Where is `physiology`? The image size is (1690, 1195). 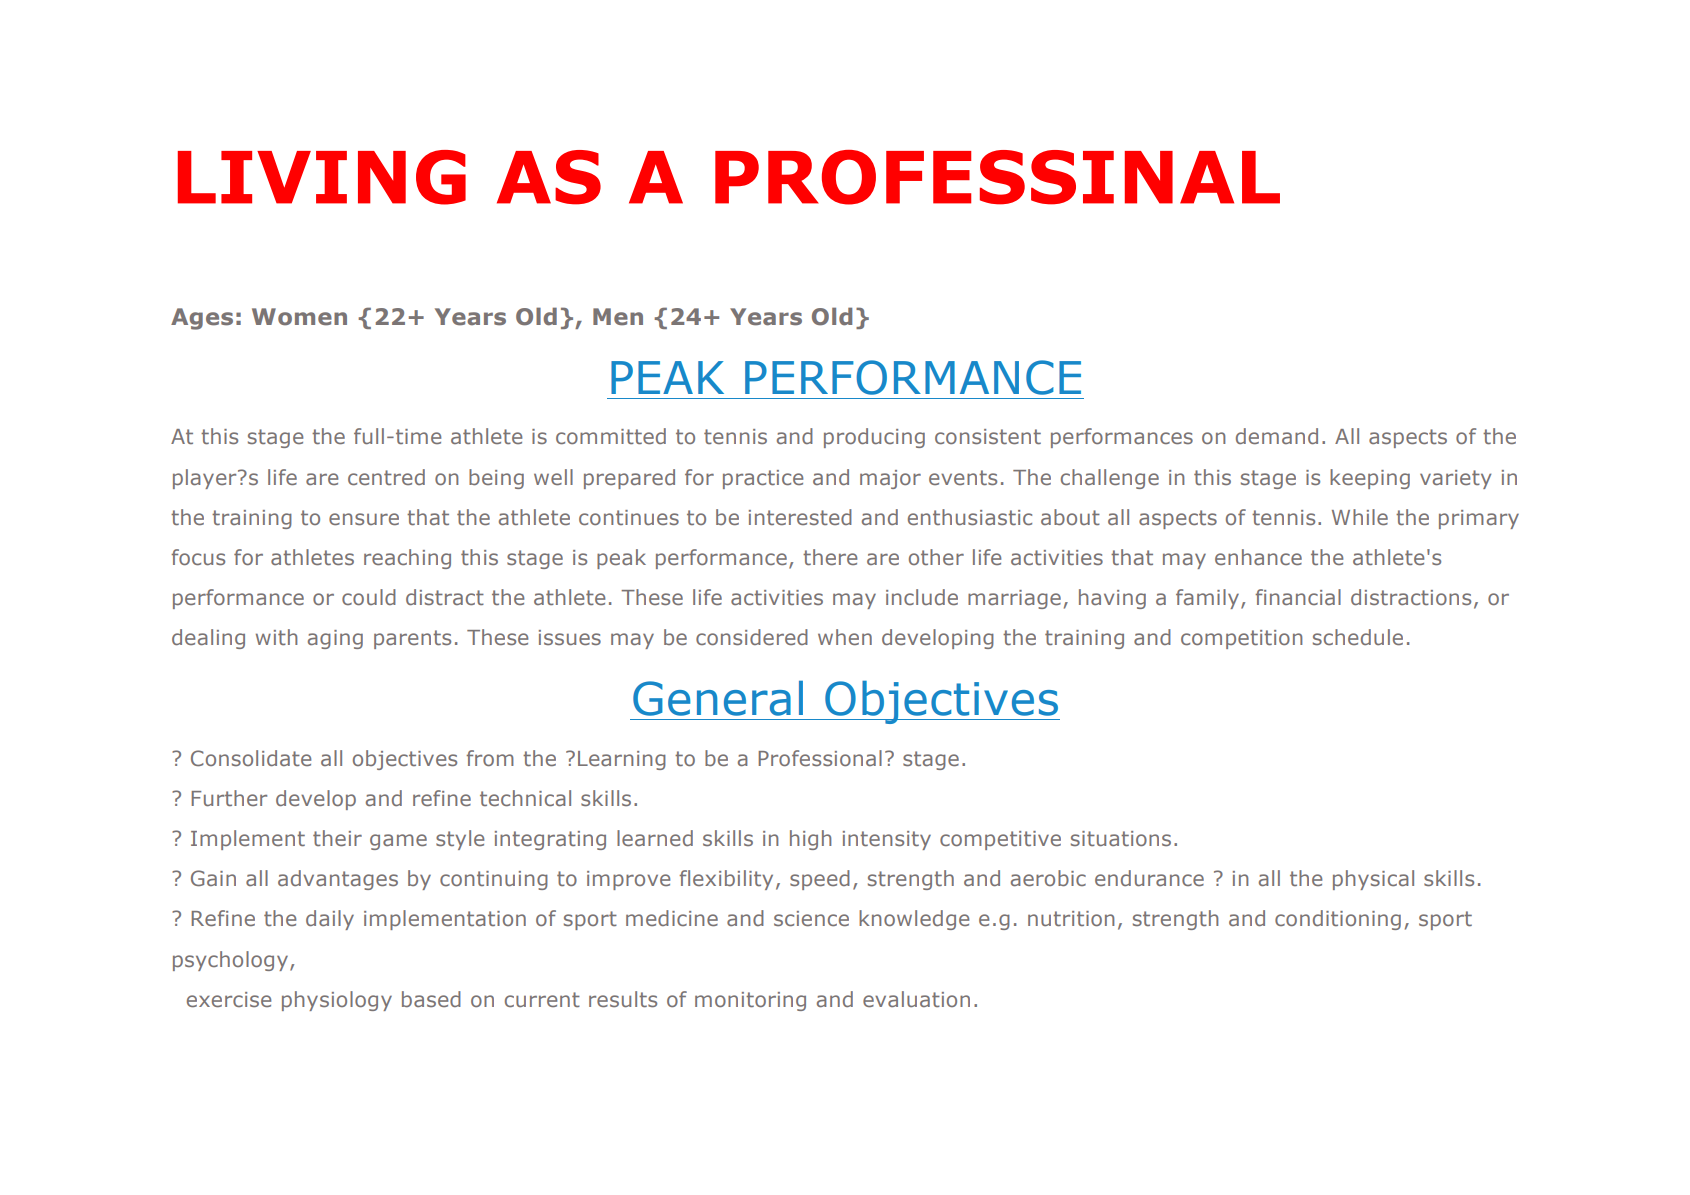
physiology is located at coordinates (337, 1001).
